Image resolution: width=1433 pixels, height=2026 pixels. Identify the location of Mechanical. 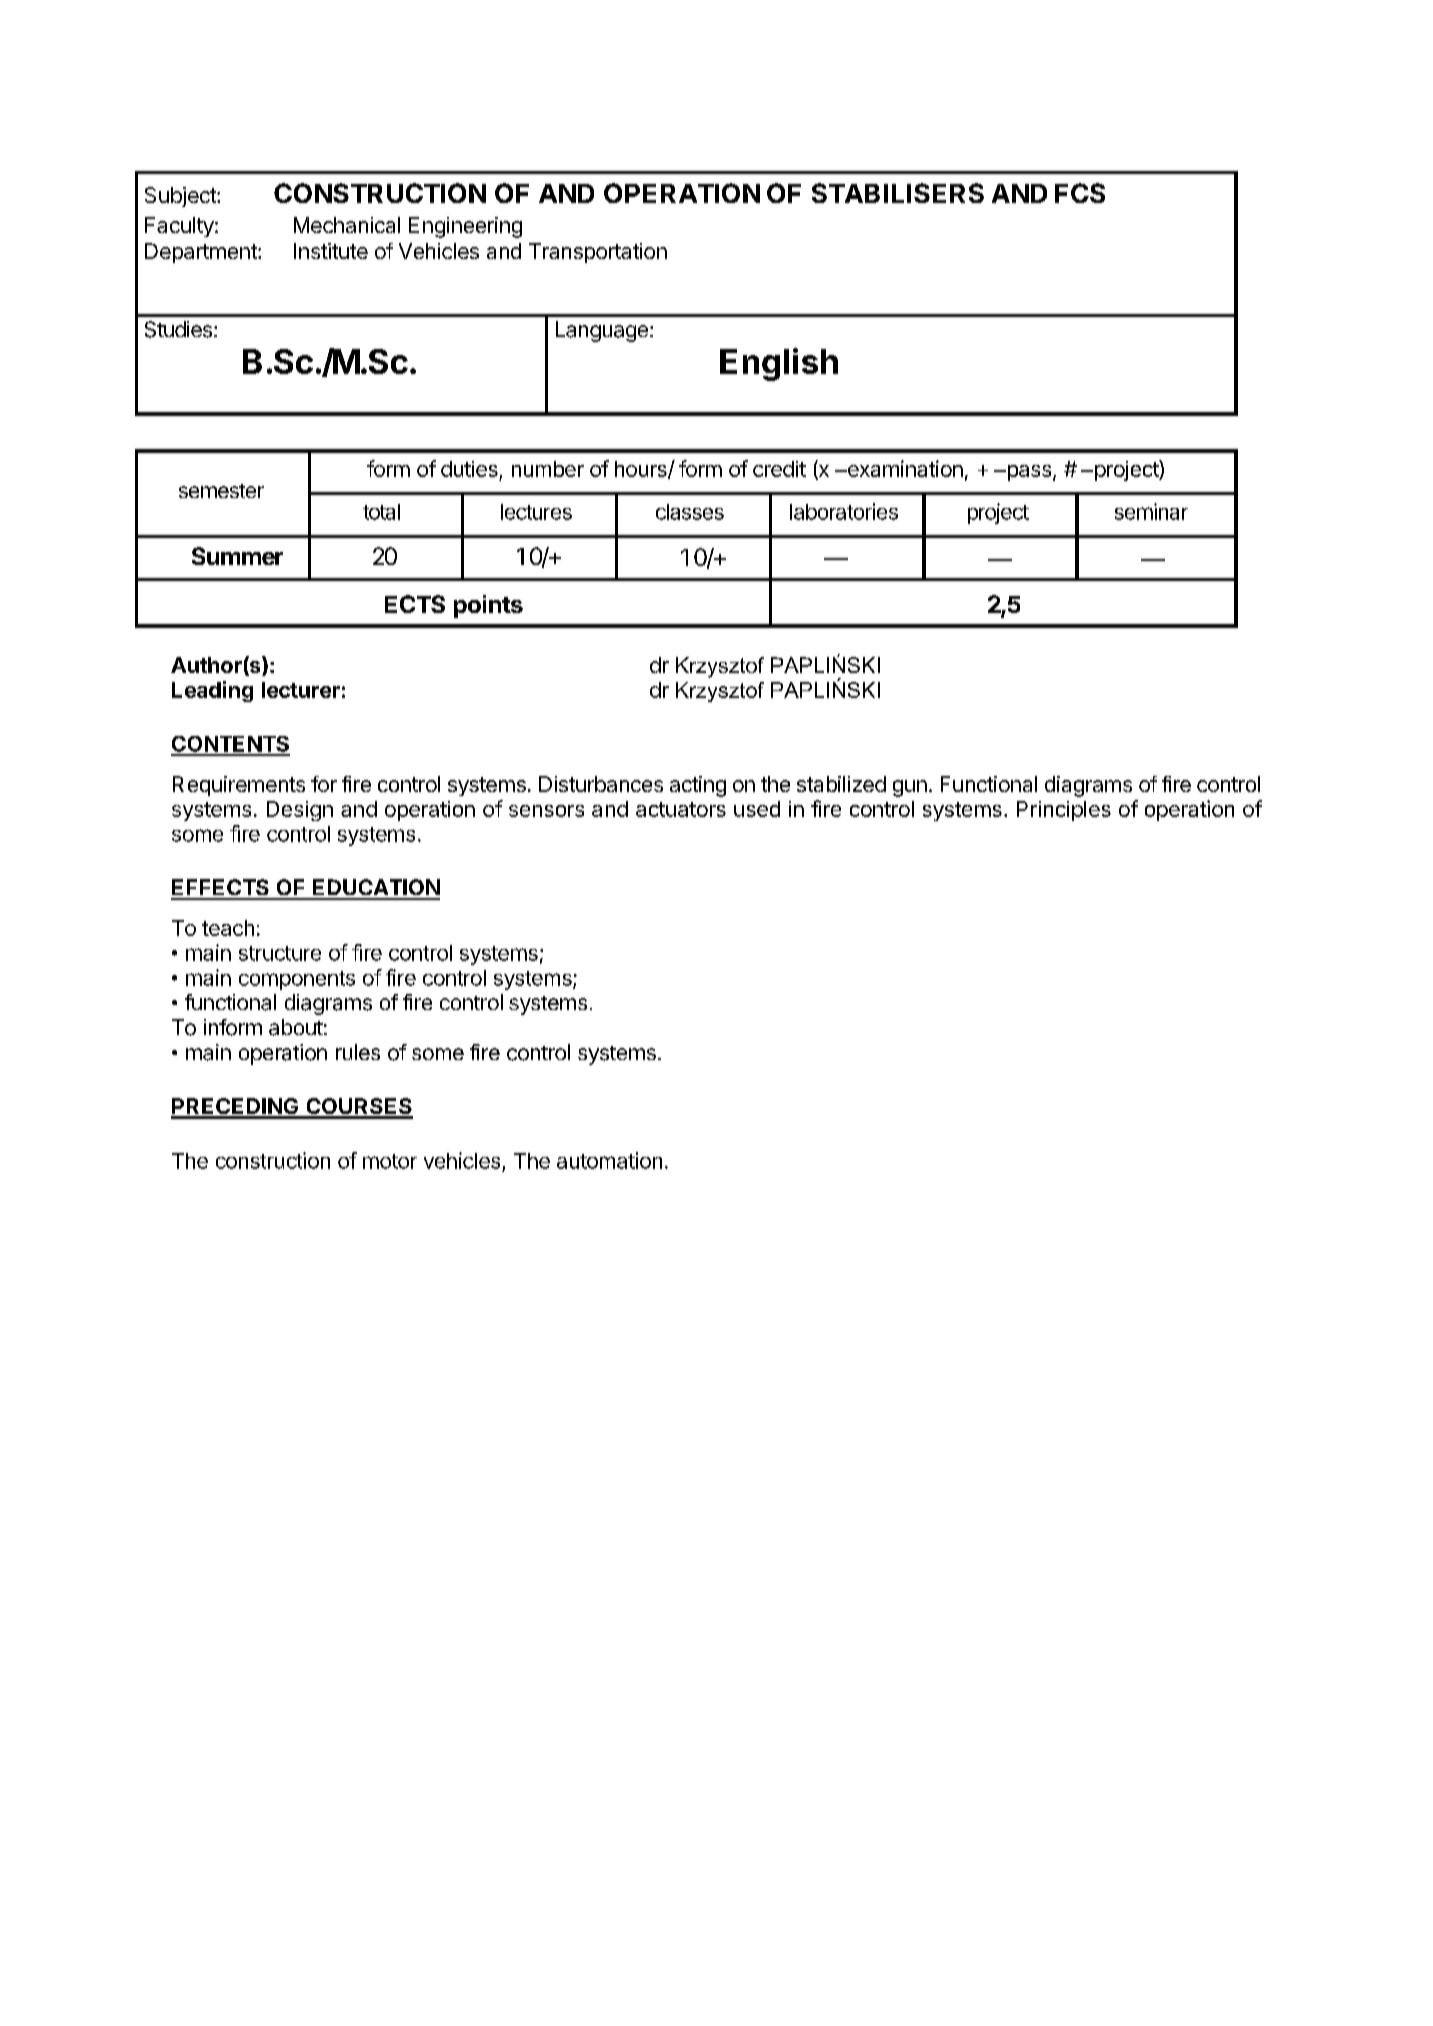
(347, 225).
